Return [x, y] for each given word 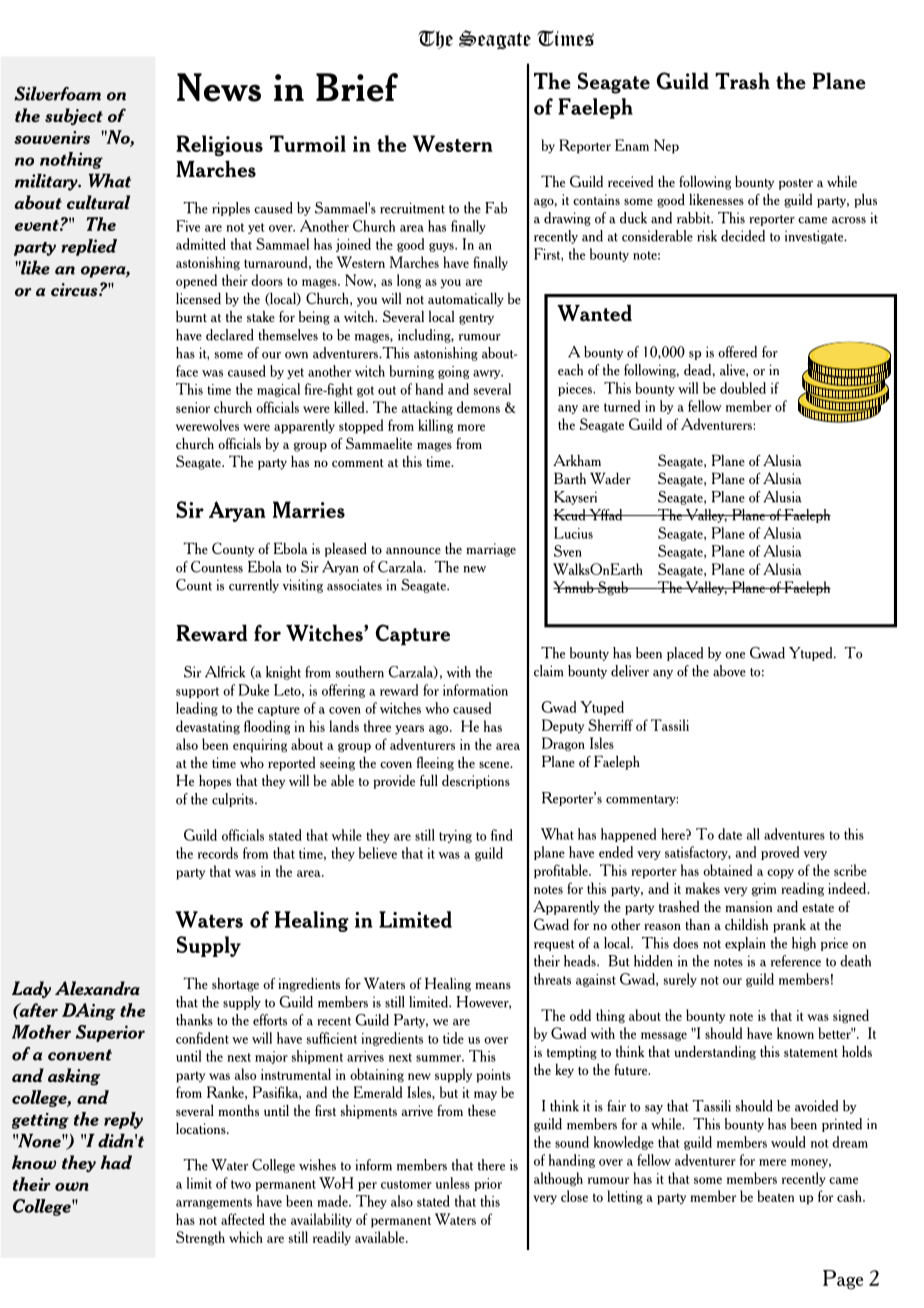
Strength [200, 1238]
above [729, 671]
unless [453, 1183]
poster [796, 184]
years [409, 730]
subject [74, 116]
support [197, 692]
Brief [357, 87]
